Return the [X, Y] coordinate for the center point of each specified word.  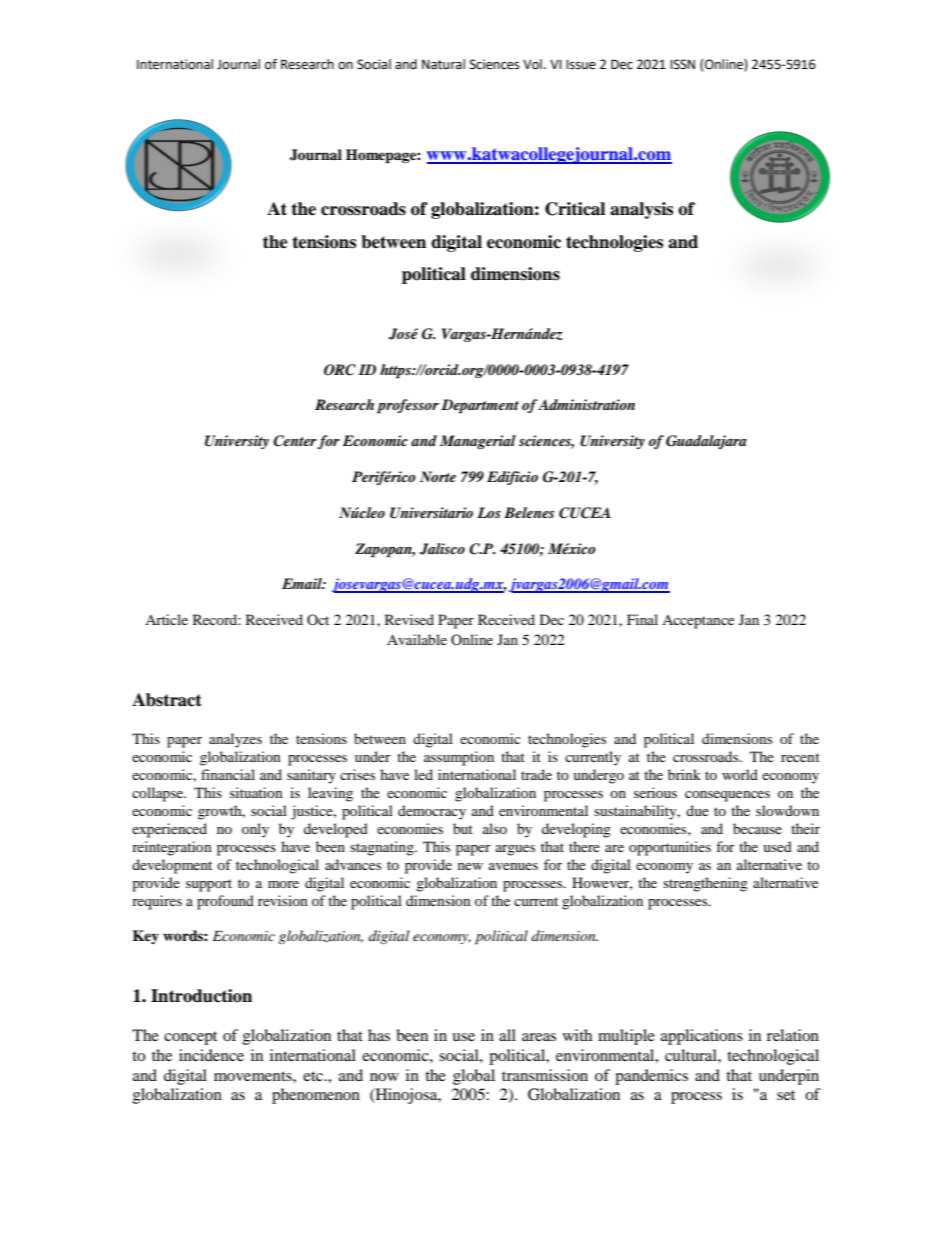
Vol [532, 64]
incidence [211, 1055]
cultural [692, 1055]
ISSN [682, 64]
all [507, 1035]
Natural [443, 64]
